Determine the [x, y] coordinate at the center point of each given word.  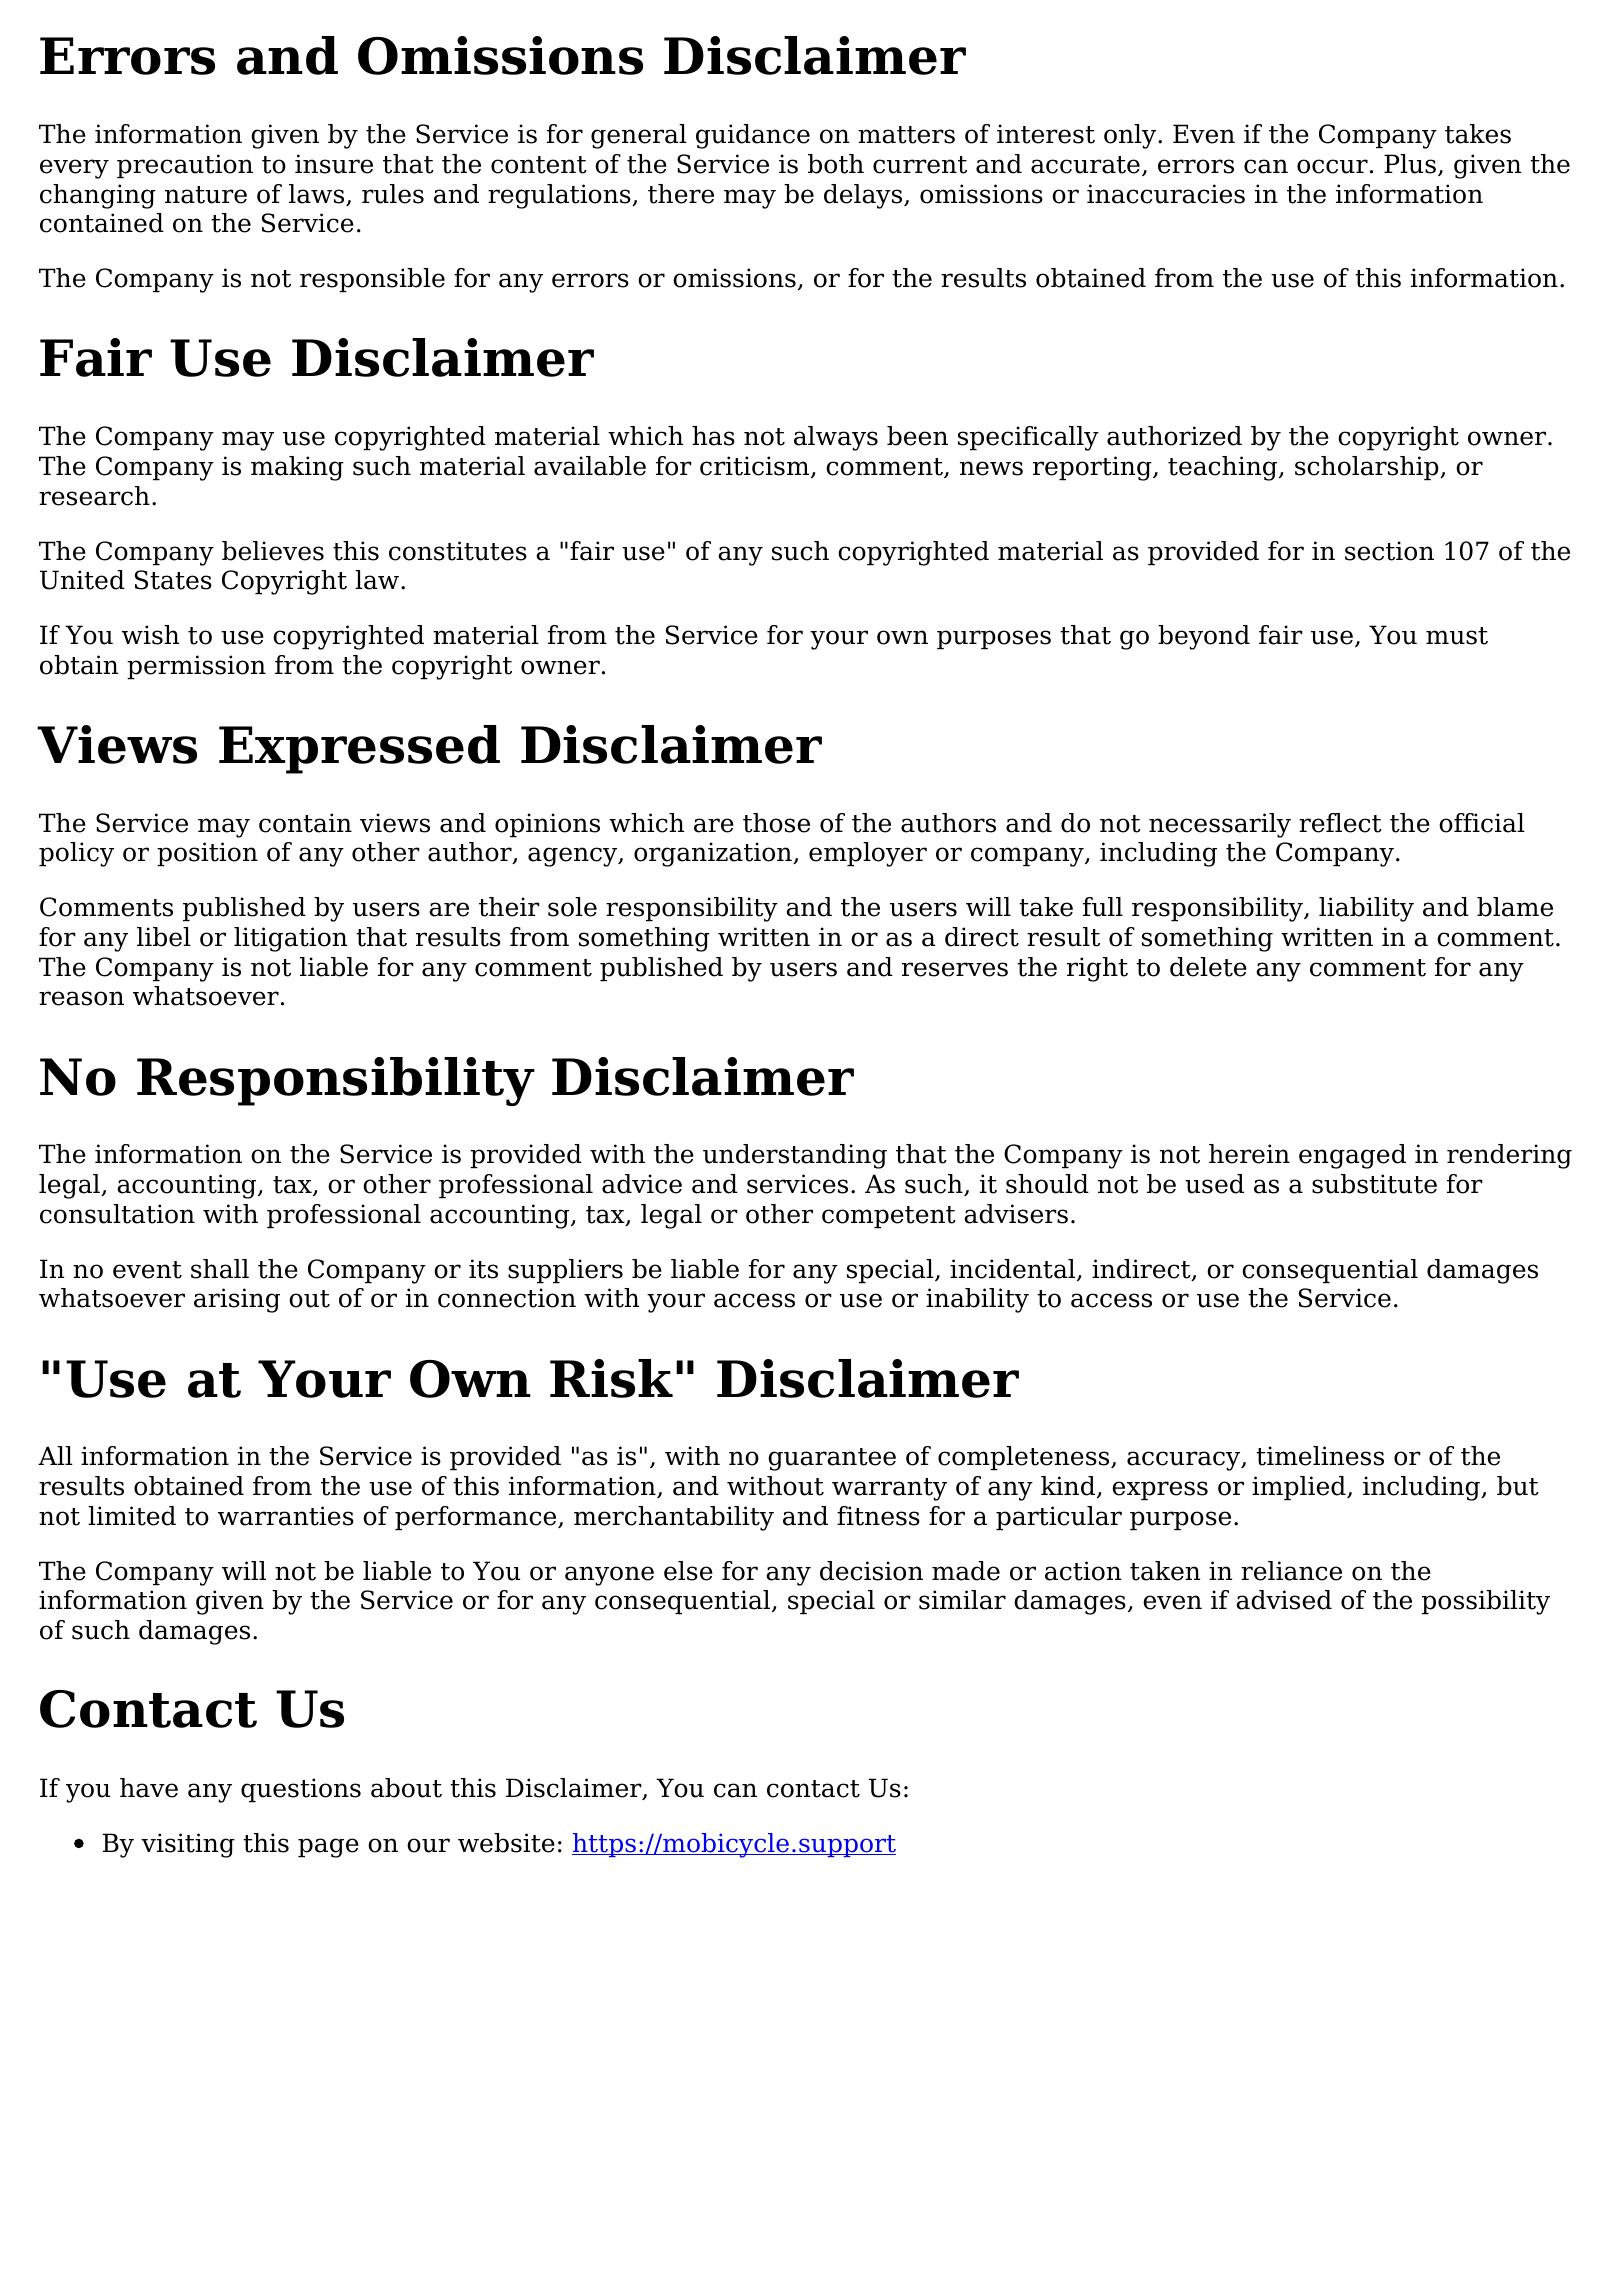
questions [301, 1790]
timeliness [1320, 1456]
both [836, 164]
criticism [756, 467]
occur [1332, 166]
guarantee [832, 1459]
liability [1366, 909]
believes [273, 551]
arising [237, 1300]
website [506, 1843]
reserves [955, 969]
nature [206, 195]
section [1389, 551]
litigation [290, 939]
